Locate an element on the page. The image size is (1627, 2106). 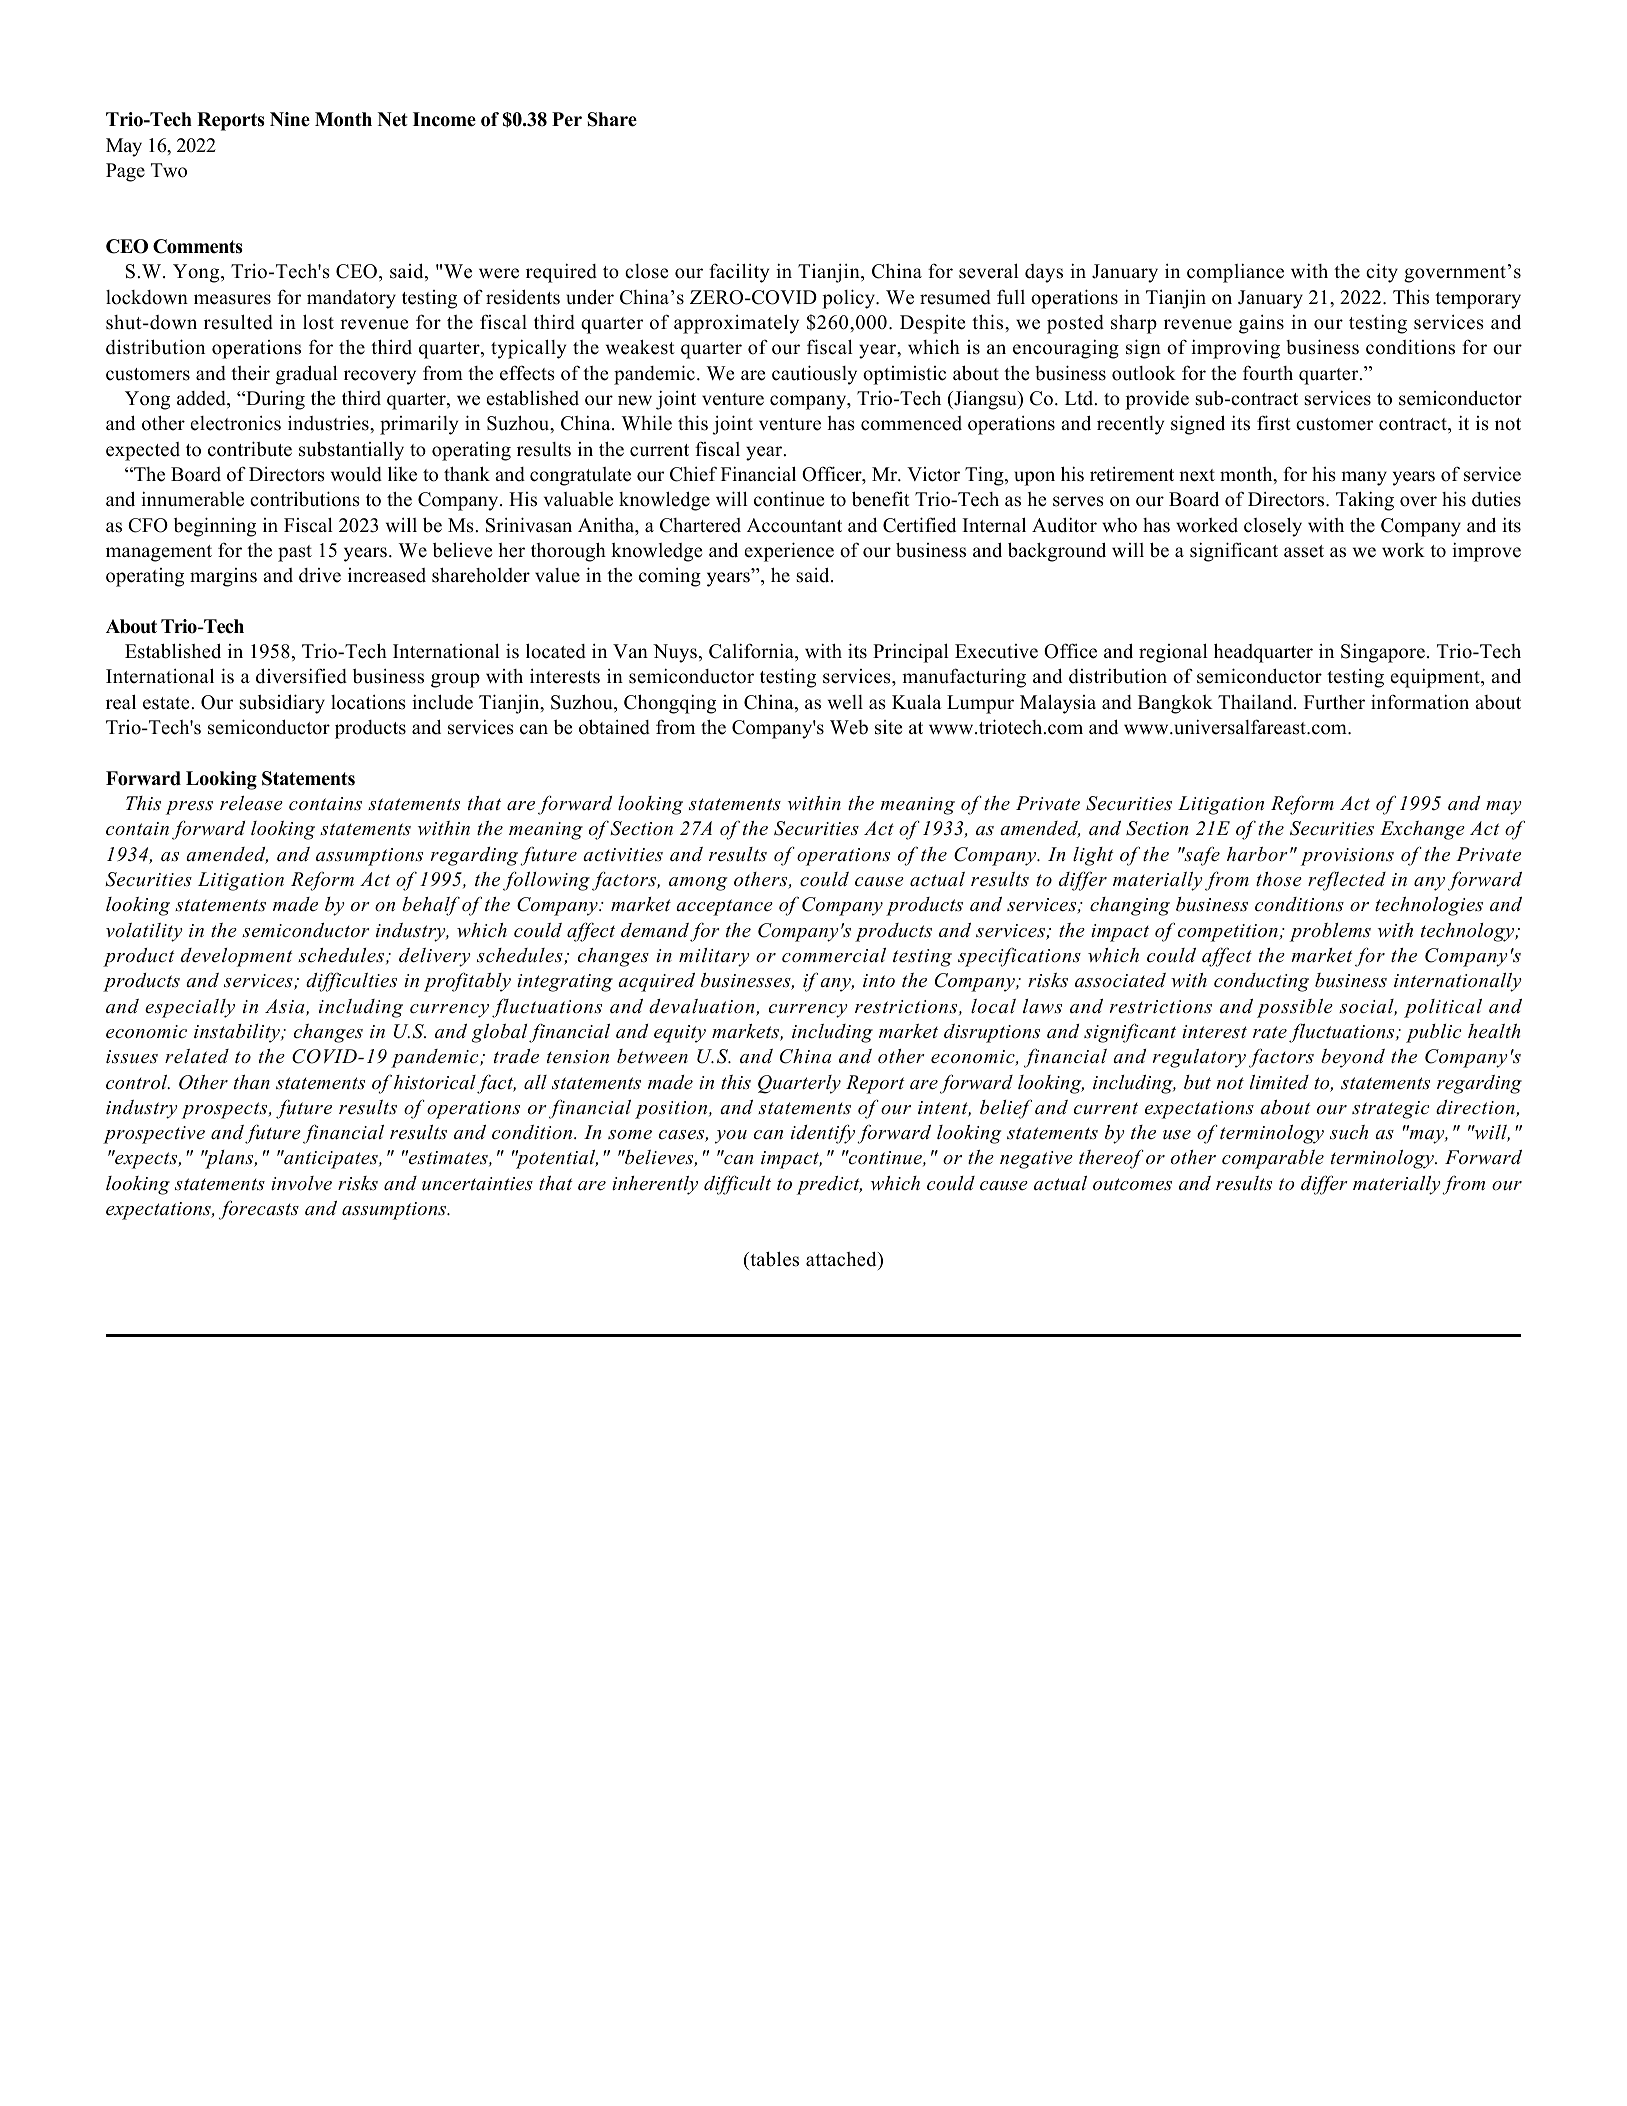
industries is located at coordinates (329, 423).
